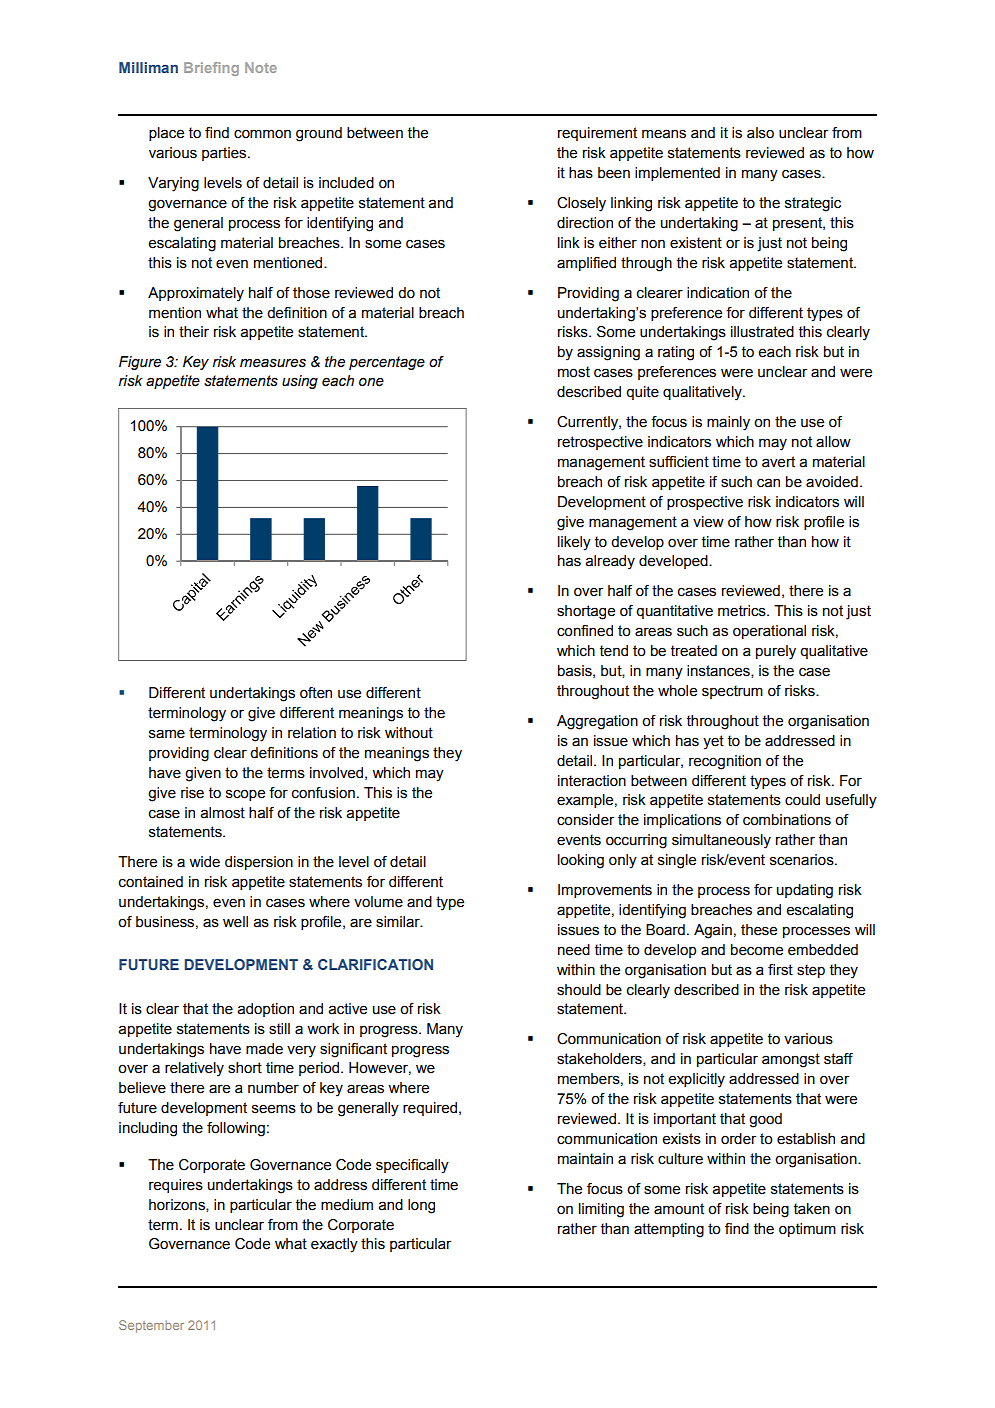 This page has width=995, height=1408. Describe the element at coordinates (300, 382) in the page. I see `using` at that location.
